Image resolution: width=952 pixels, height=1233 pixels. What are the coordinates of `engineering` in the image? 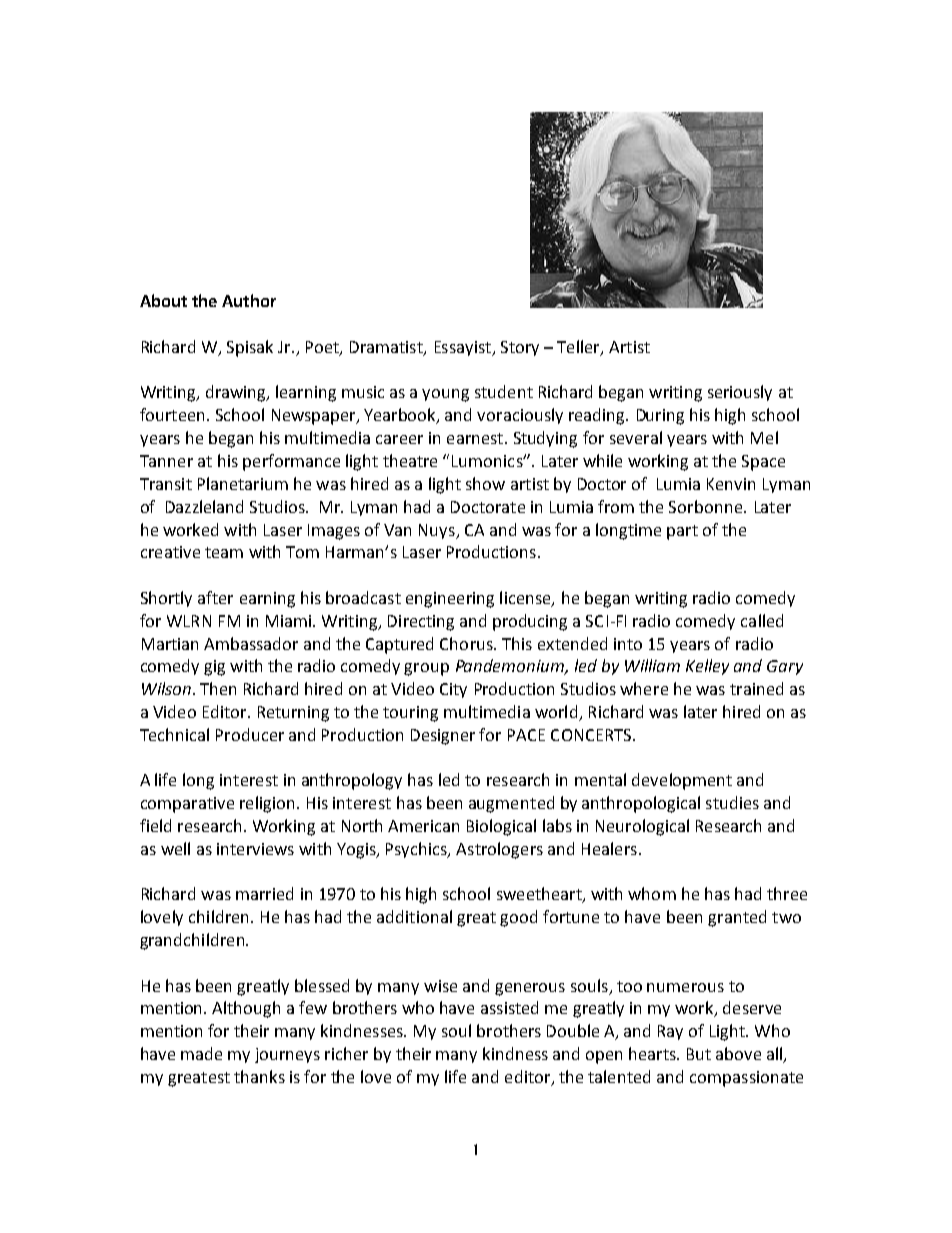 It's located at (450, 600).
